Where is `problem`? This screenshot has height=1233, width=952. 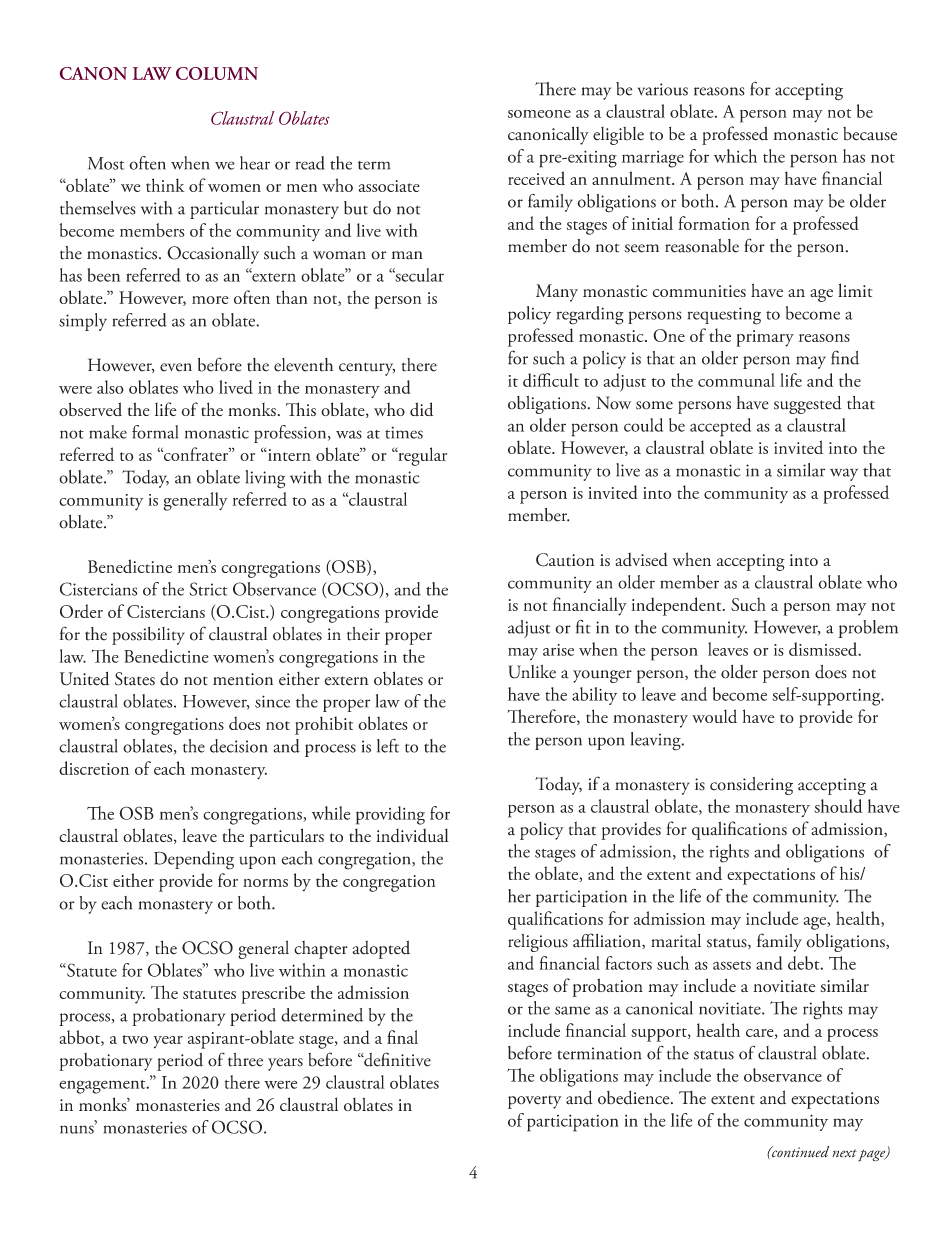
problem is located at coordinates (868, 629).
